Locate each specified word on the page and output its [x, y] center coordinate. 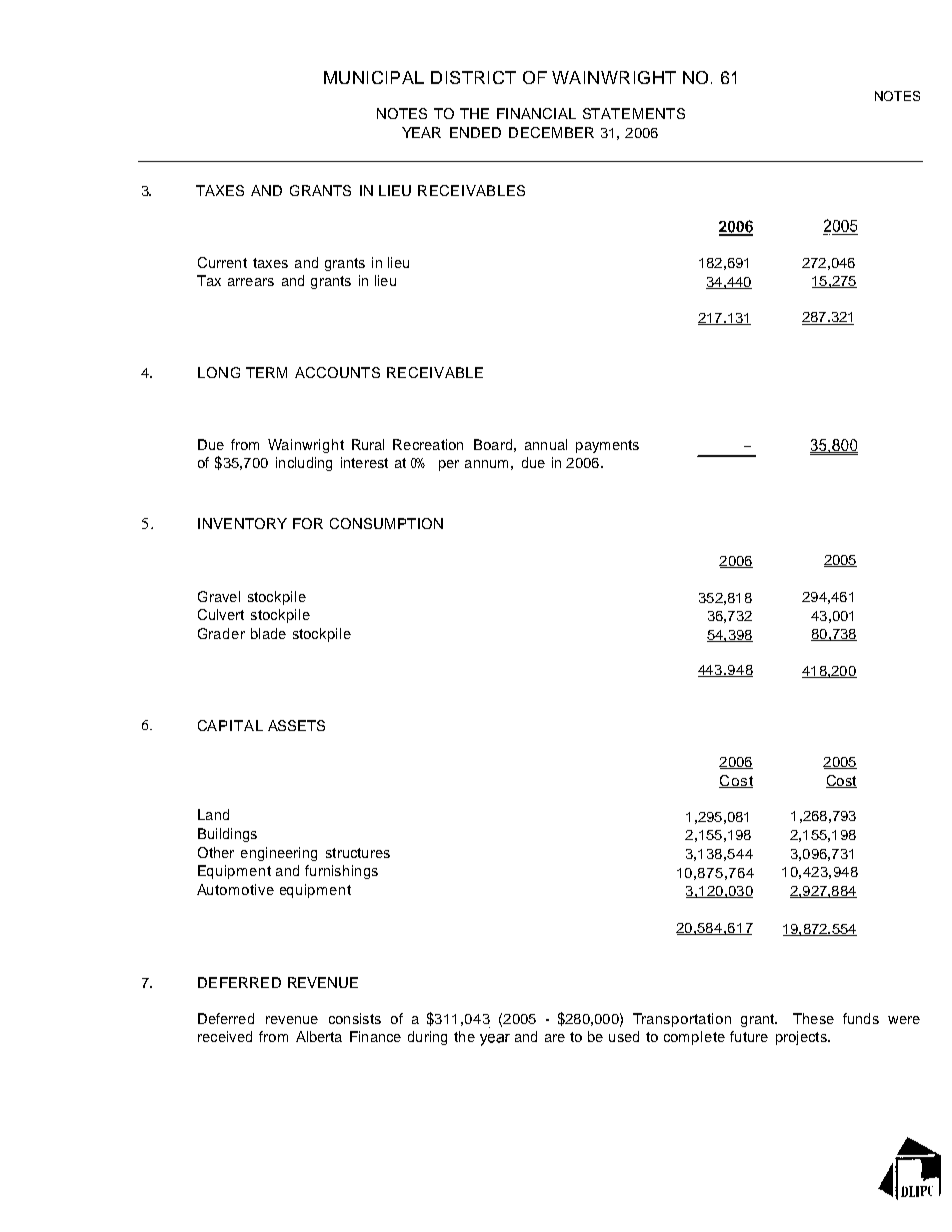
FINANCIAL [536, 113]
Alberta [319, 1036]
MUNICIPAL [374, 77]
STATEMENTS [634, 113]
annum [486, 464]
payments [607, 446]
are [555, 1038]
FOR [308, 523]
